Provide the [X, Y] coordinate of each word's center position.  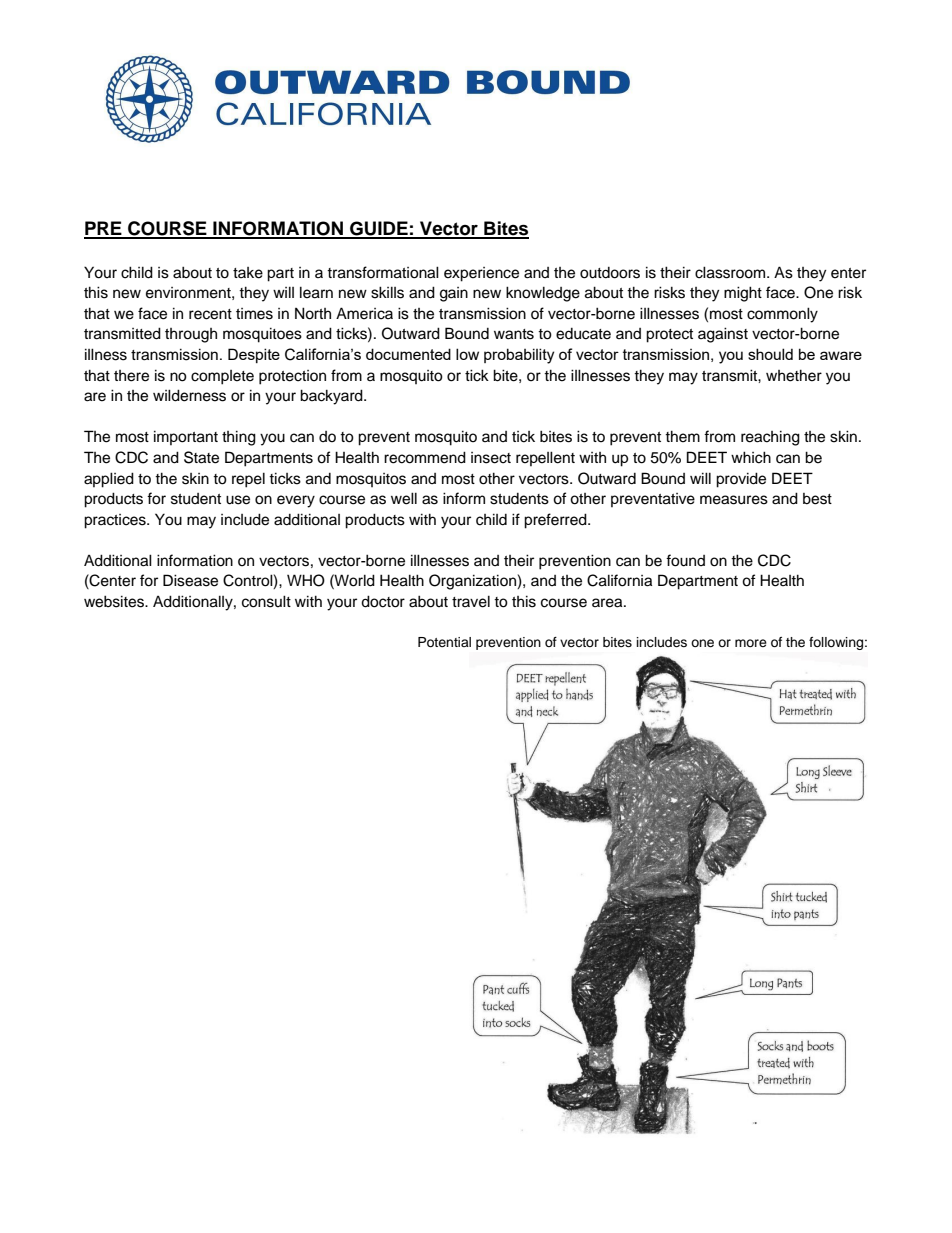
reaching [770, 438]
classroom [731, 272]
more [751, 643]
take [248, 273]
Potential [444, 642]
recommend [425, 457]
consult [266, 601]
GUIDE [379, 229]
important [186, 437]
